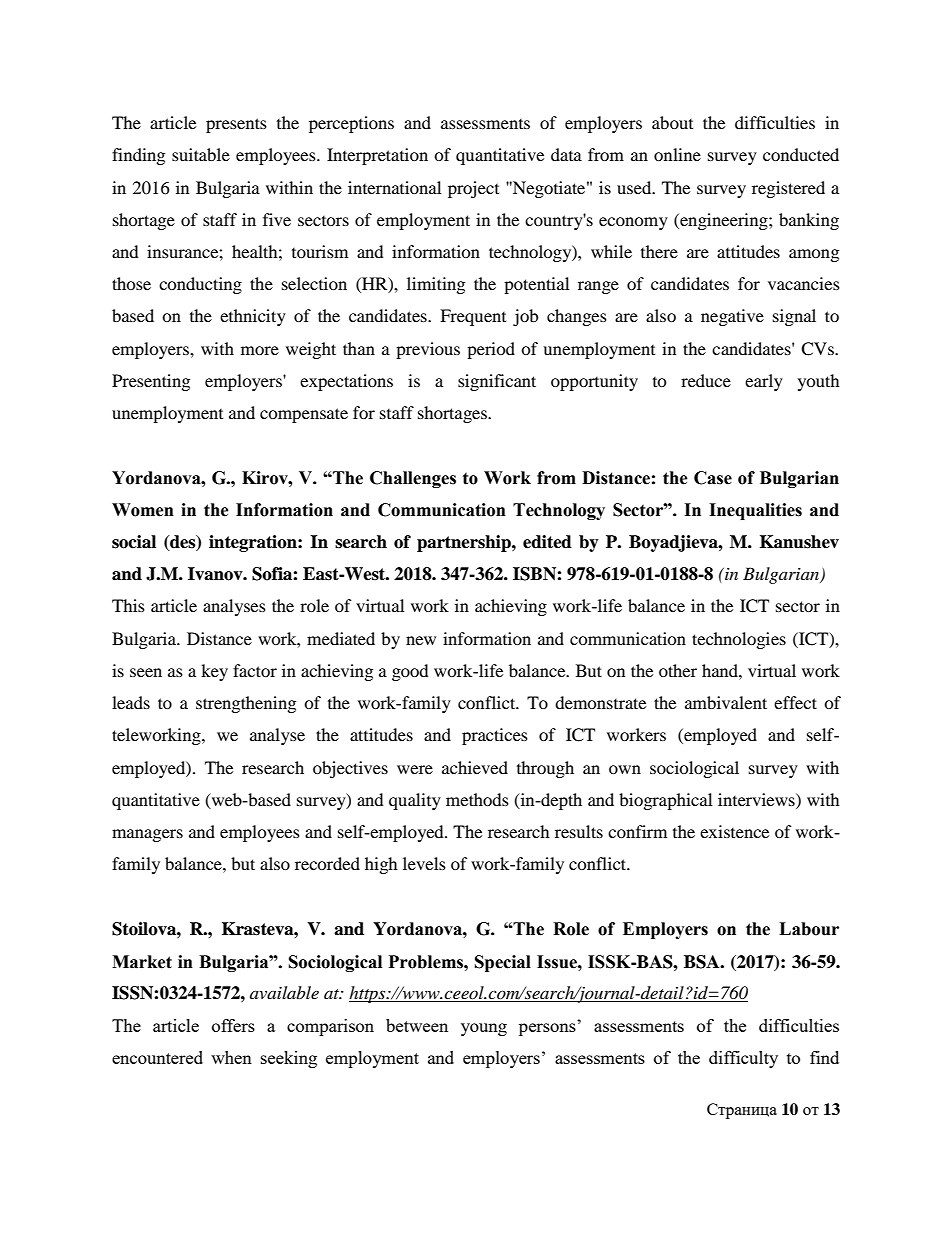 This screenshot has height=1233, width=952. Describe the element at coordinates (495, 736) in the screenshot. I see `practices` at that location.
